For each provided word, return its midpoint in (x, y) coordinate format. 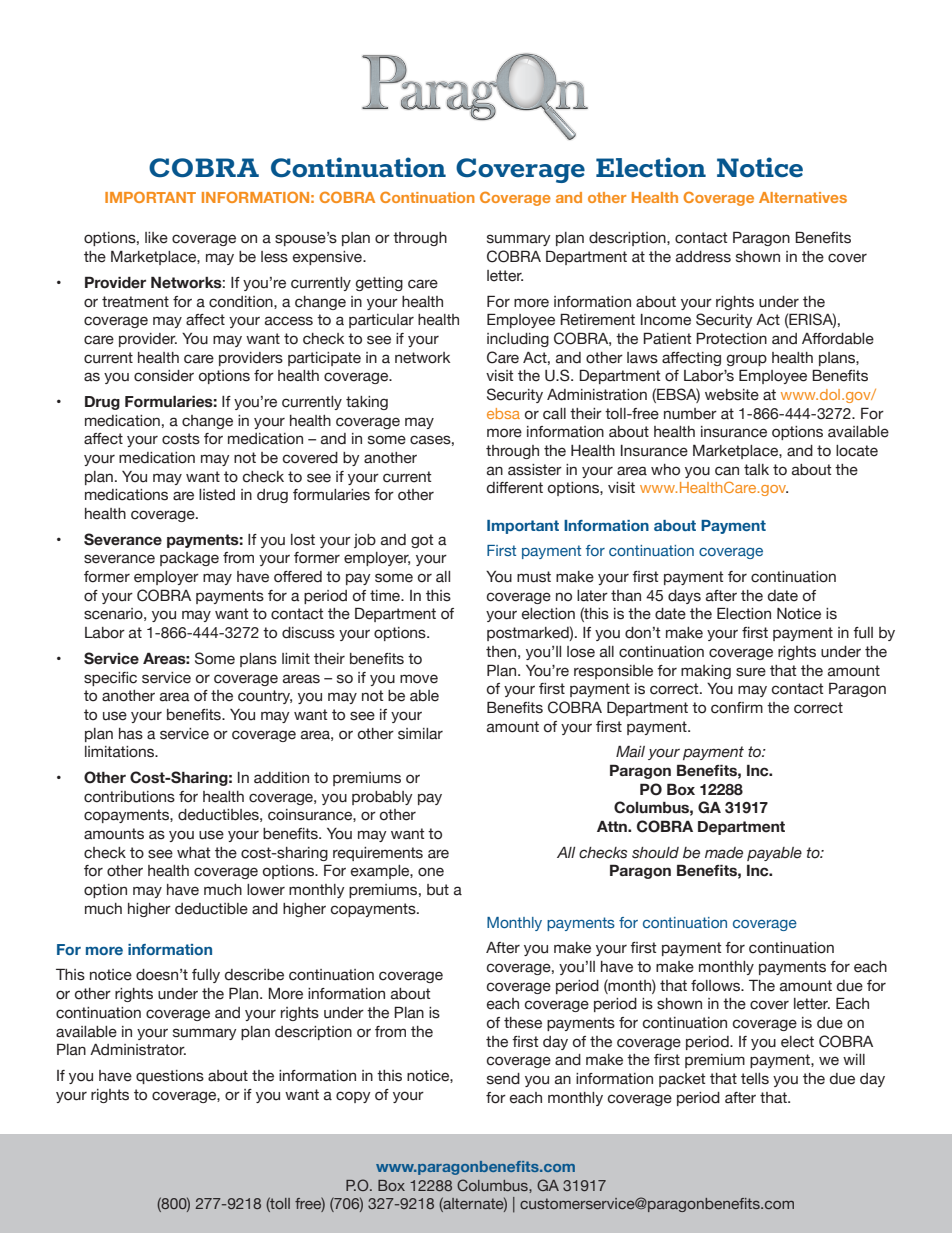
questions (170, 1077)
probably (382, 798)
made (724, 853)
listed (217, 495)
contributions (129, 797)
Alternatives (803, 197)
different (515, 488)
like (156, 238)
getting (379, 284)
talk (756, 470)
